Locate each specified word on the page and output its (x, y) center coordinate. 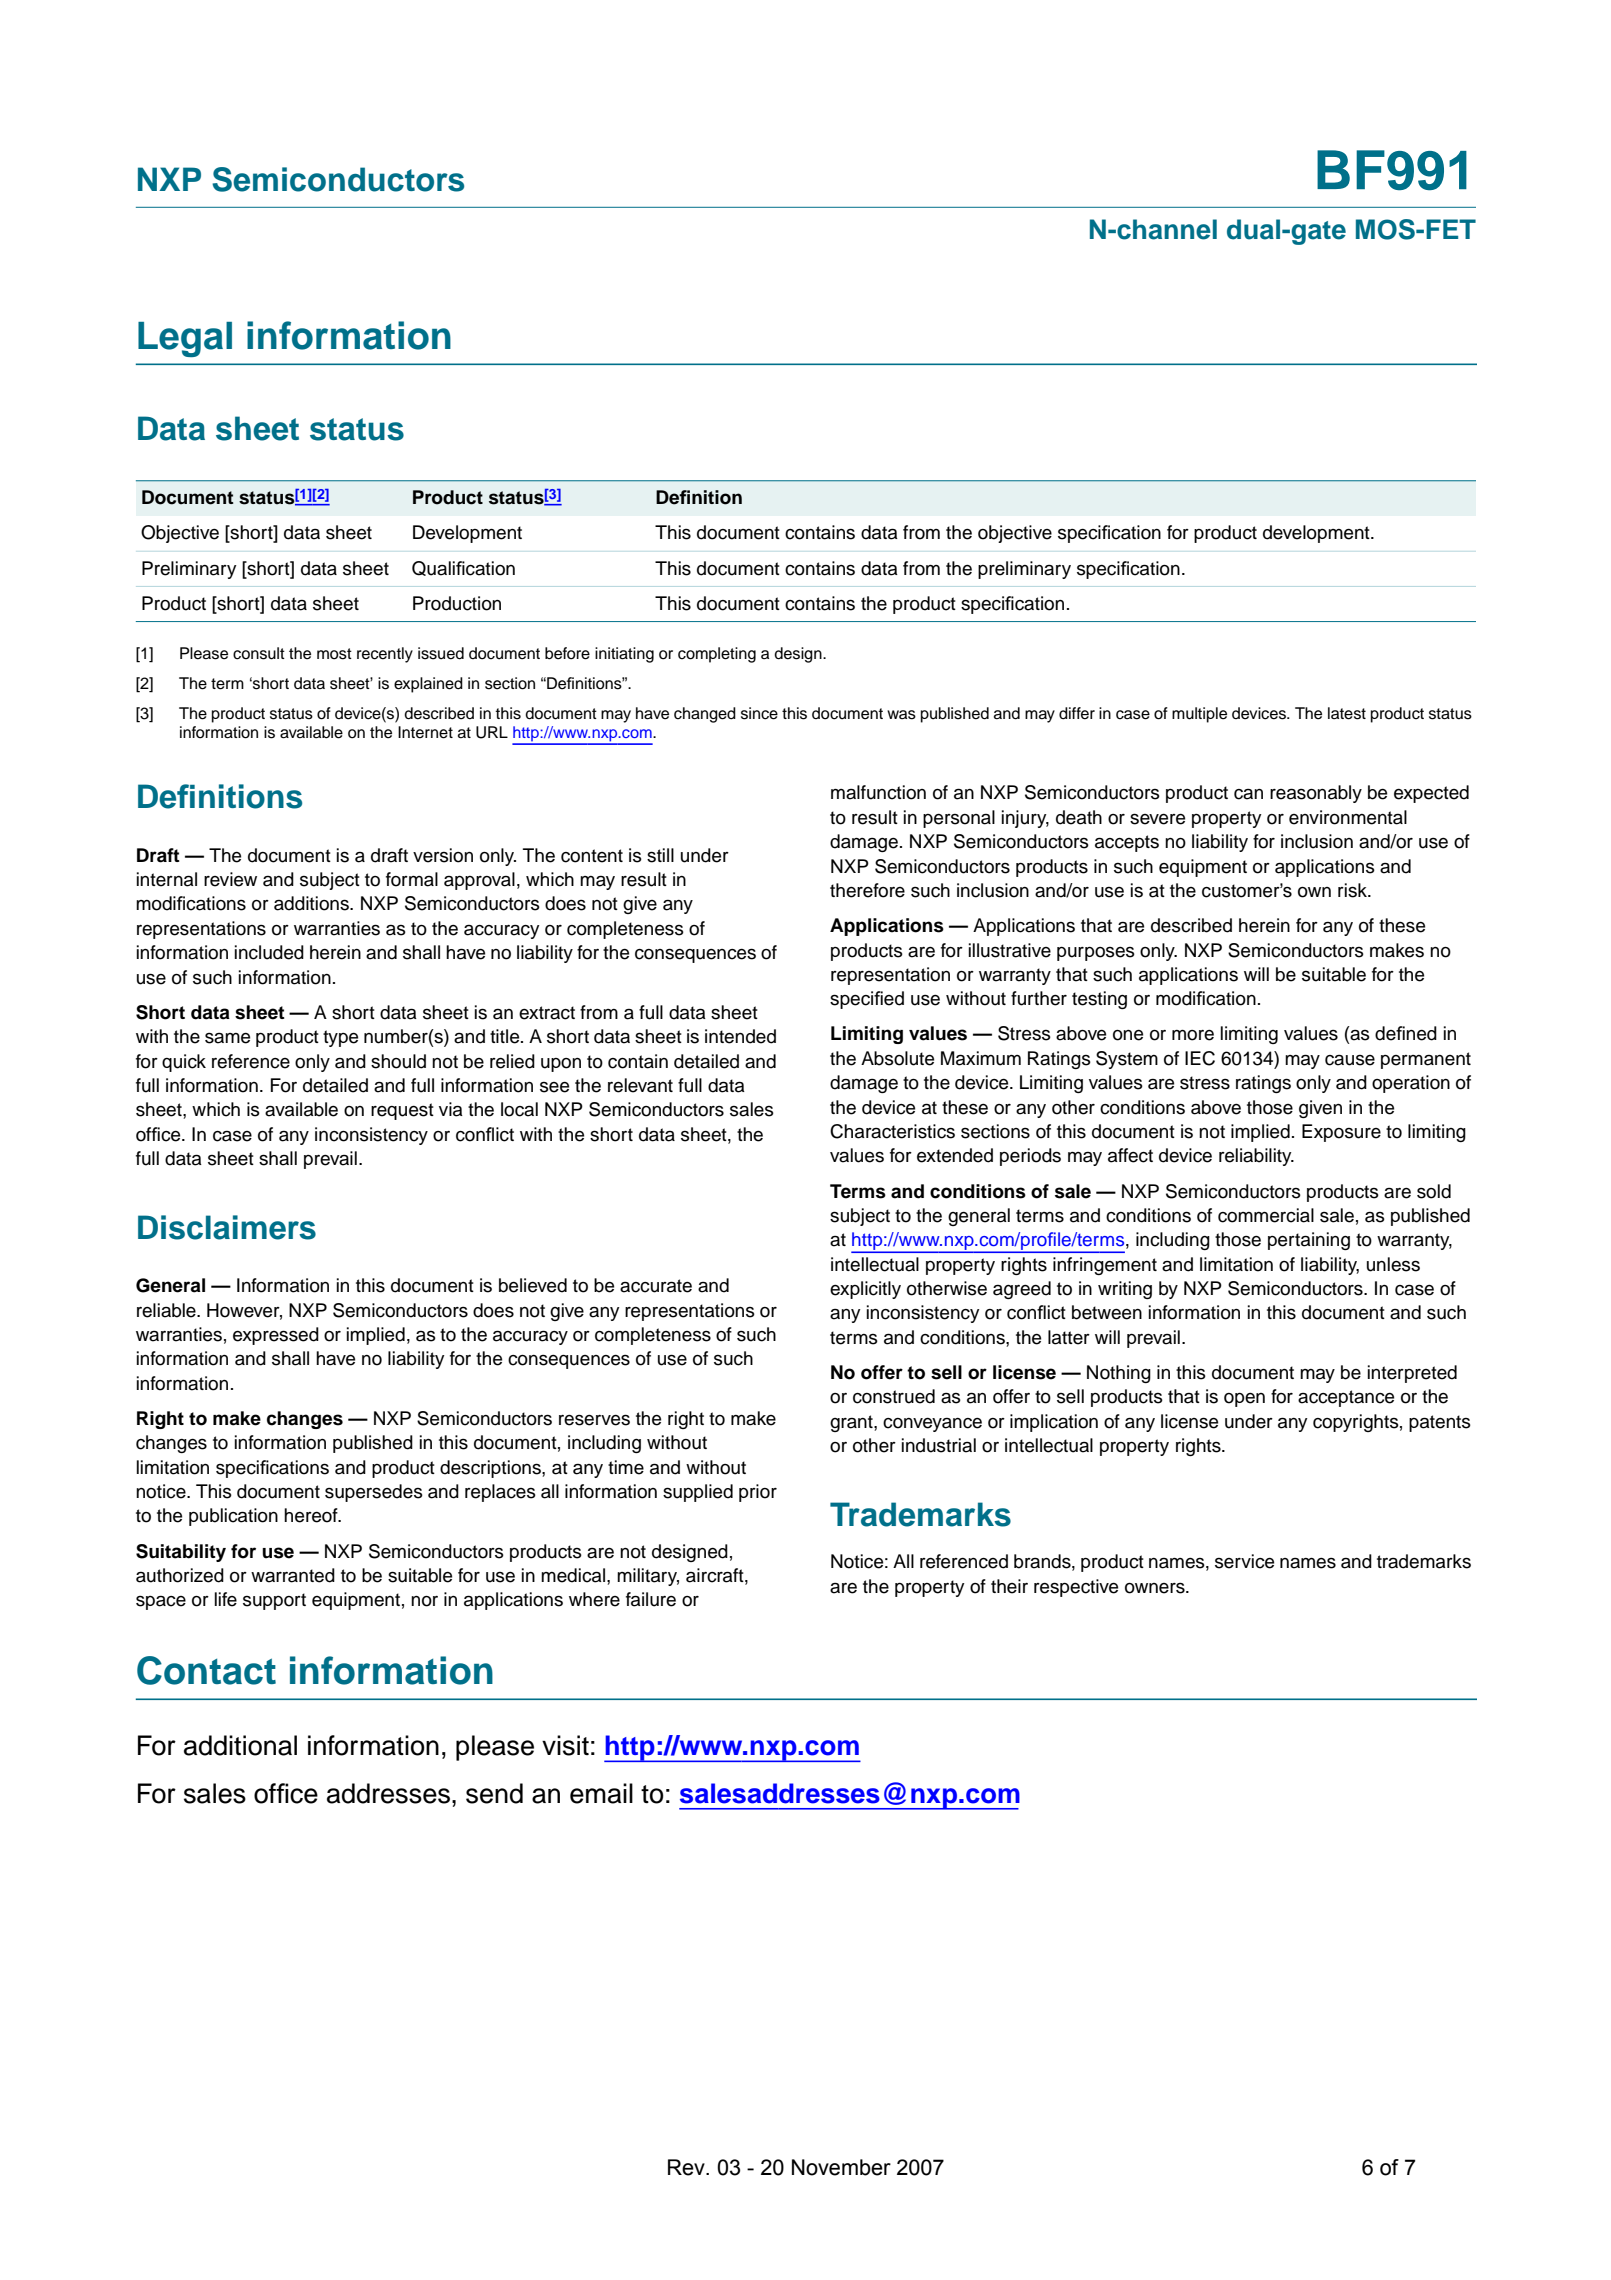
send (494, 1793)
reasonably (1316, 794)
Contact (206, 1670)
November (841, 2167)
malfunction (878, 792)
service (1244, 1561)
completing (717, 655)
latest (1347, 713)
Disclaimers (227, 1227)
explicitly (865, 1290)
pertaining (1309, 1241)
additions (312, 903)
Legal (185, 339)
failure (651, 1599)
